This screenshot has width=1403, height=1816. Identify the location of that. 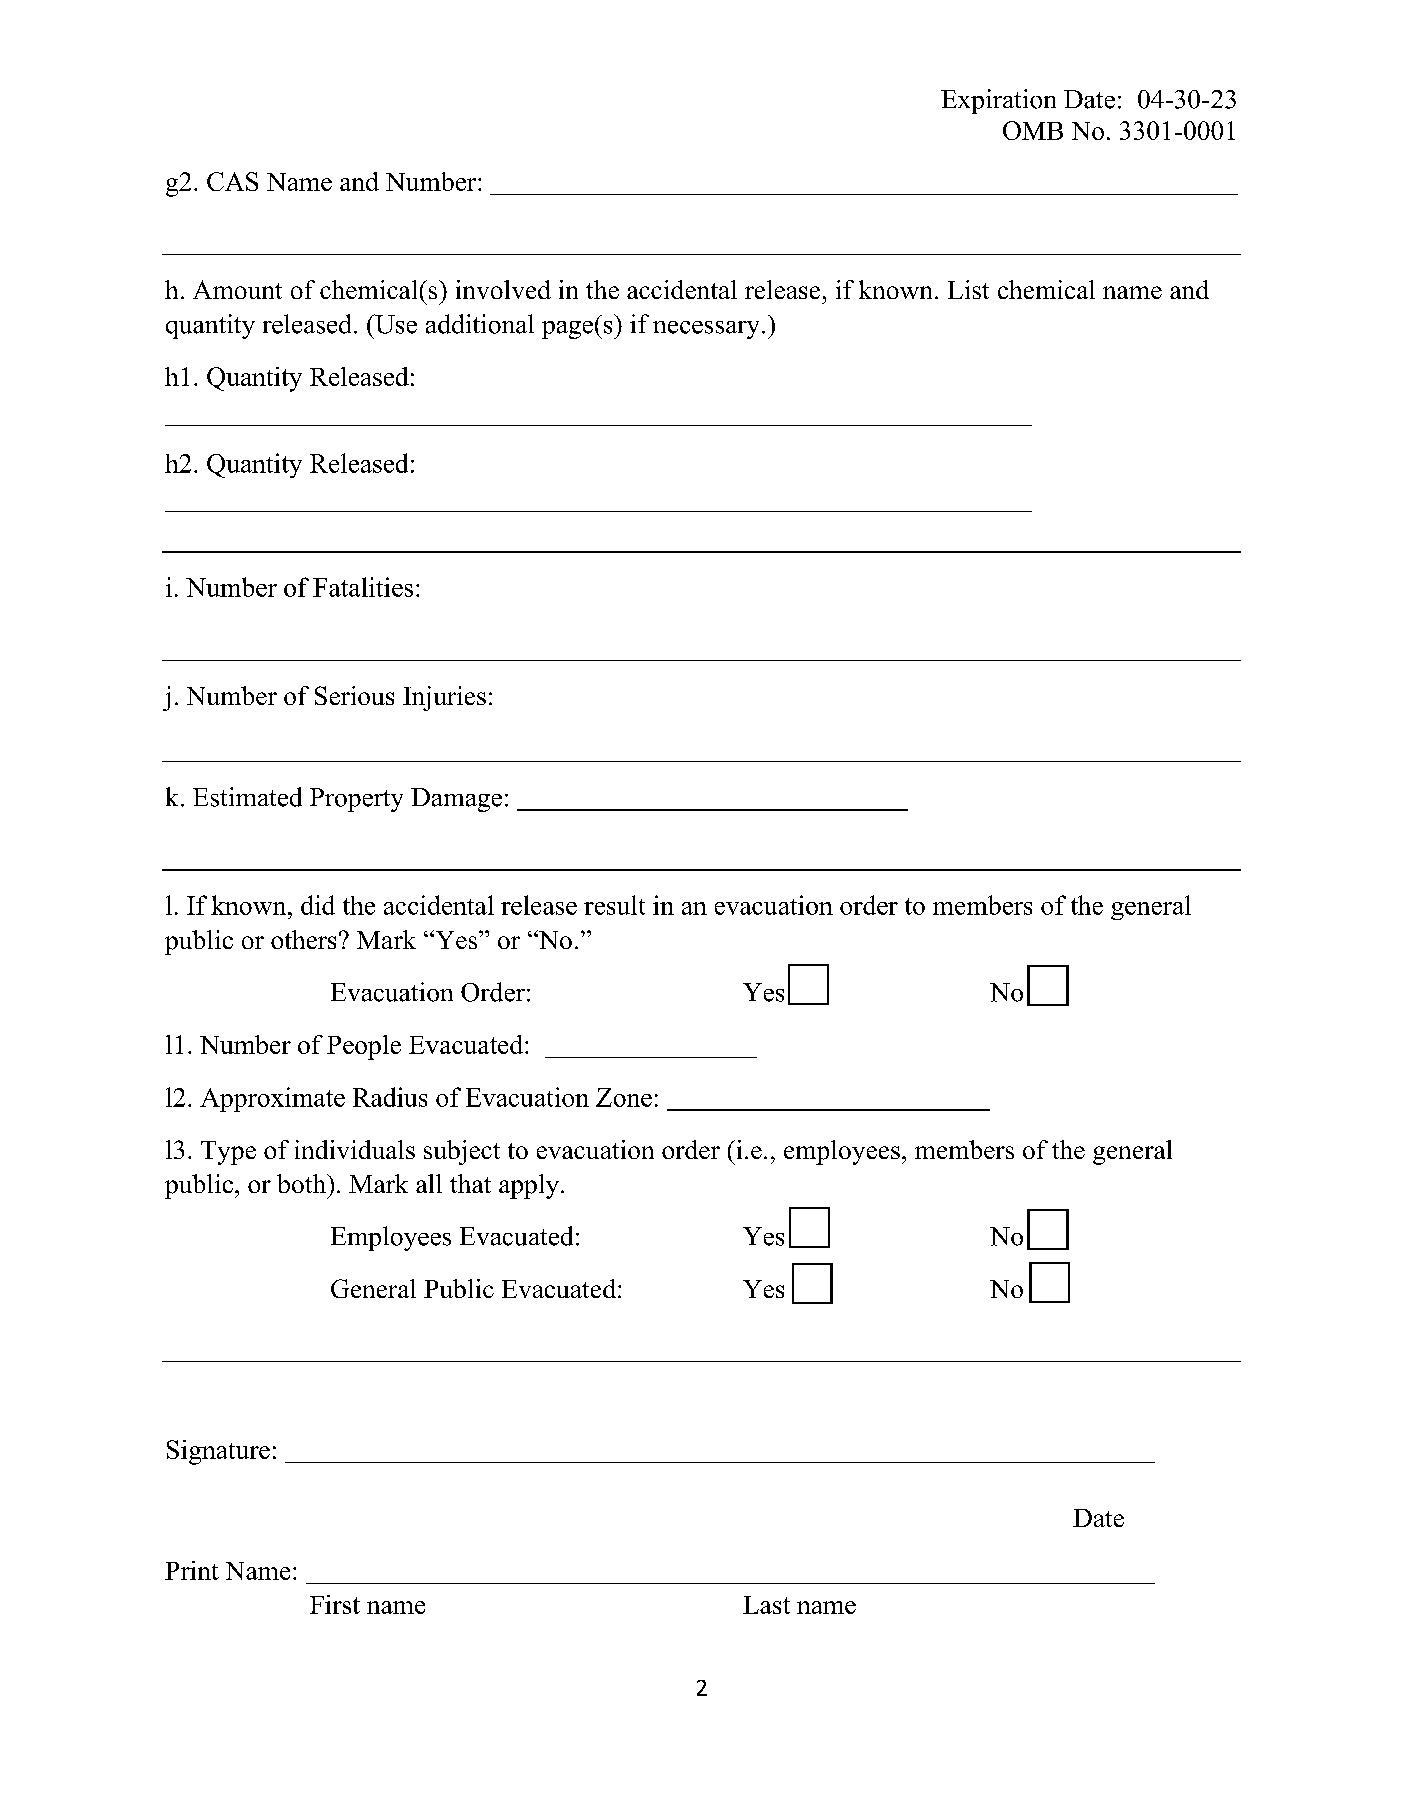
(470, 1183).
